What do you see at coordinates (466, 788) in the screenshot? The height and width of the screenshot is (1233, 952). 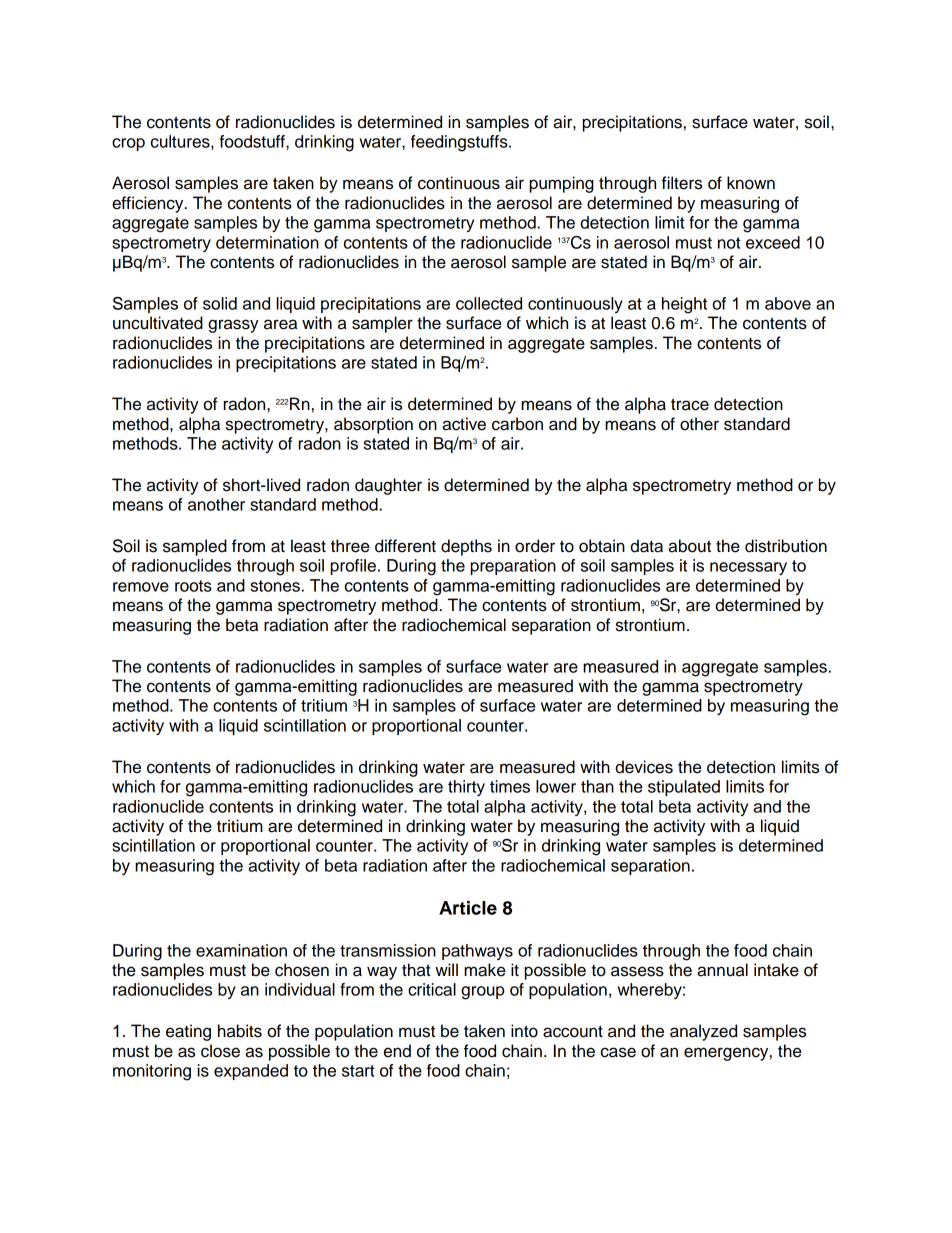 I see `thirty` at bounding box center [466, 788].
